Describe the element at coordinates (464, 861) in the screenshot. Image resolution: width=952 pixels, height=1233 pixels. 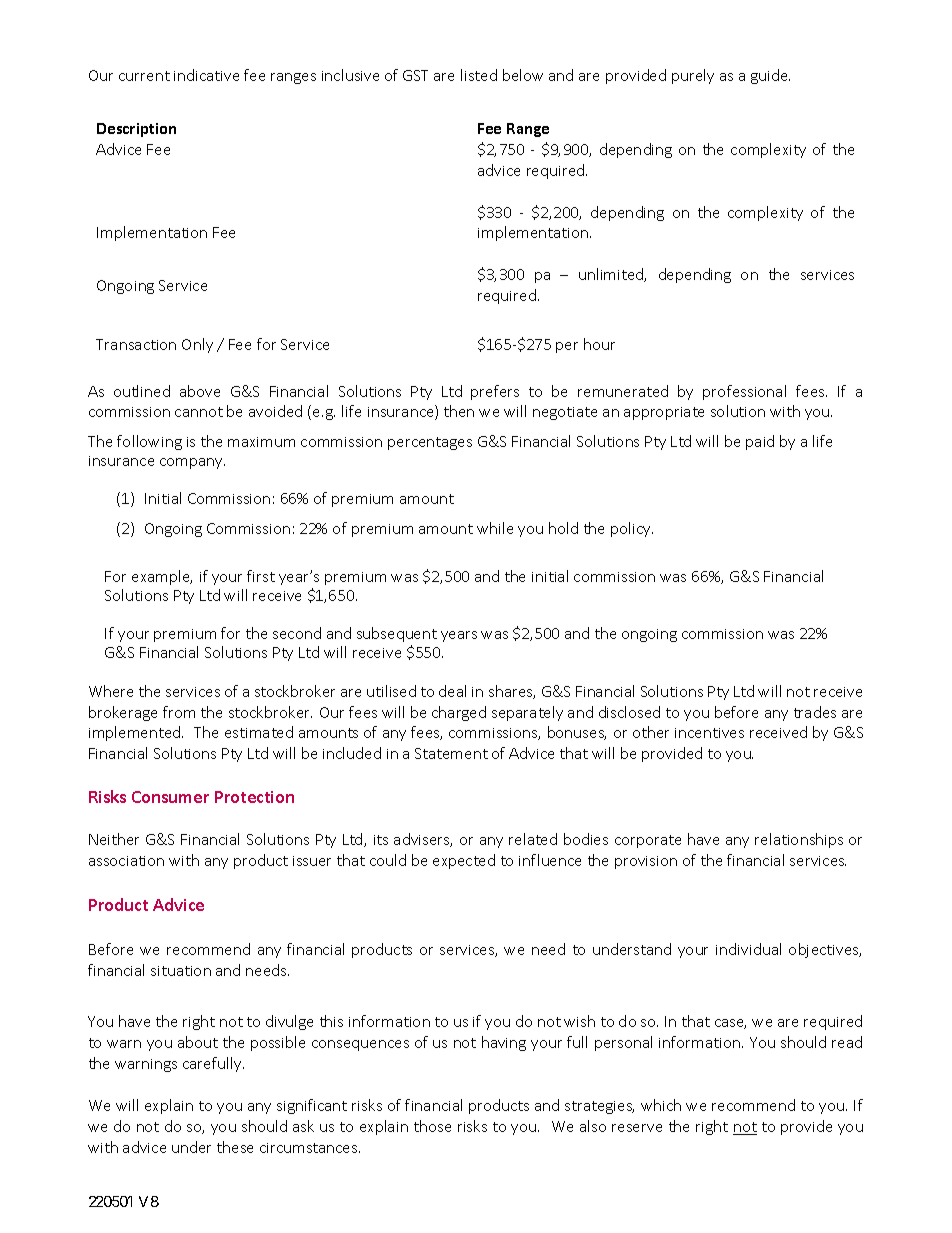
I see `expected` at that location.
